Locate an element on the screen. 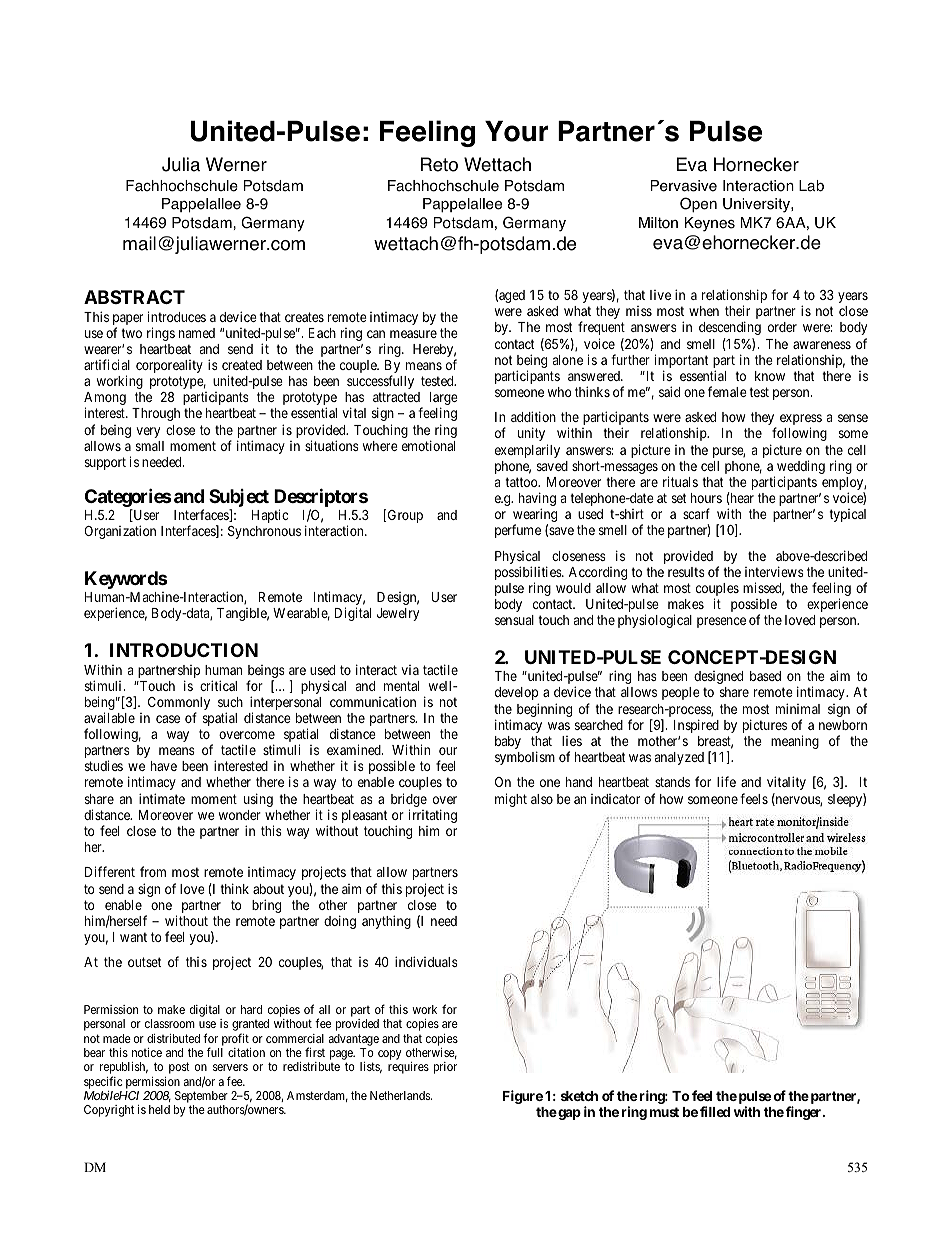  INTRODUCTION is located at coordinates (184, 650).
